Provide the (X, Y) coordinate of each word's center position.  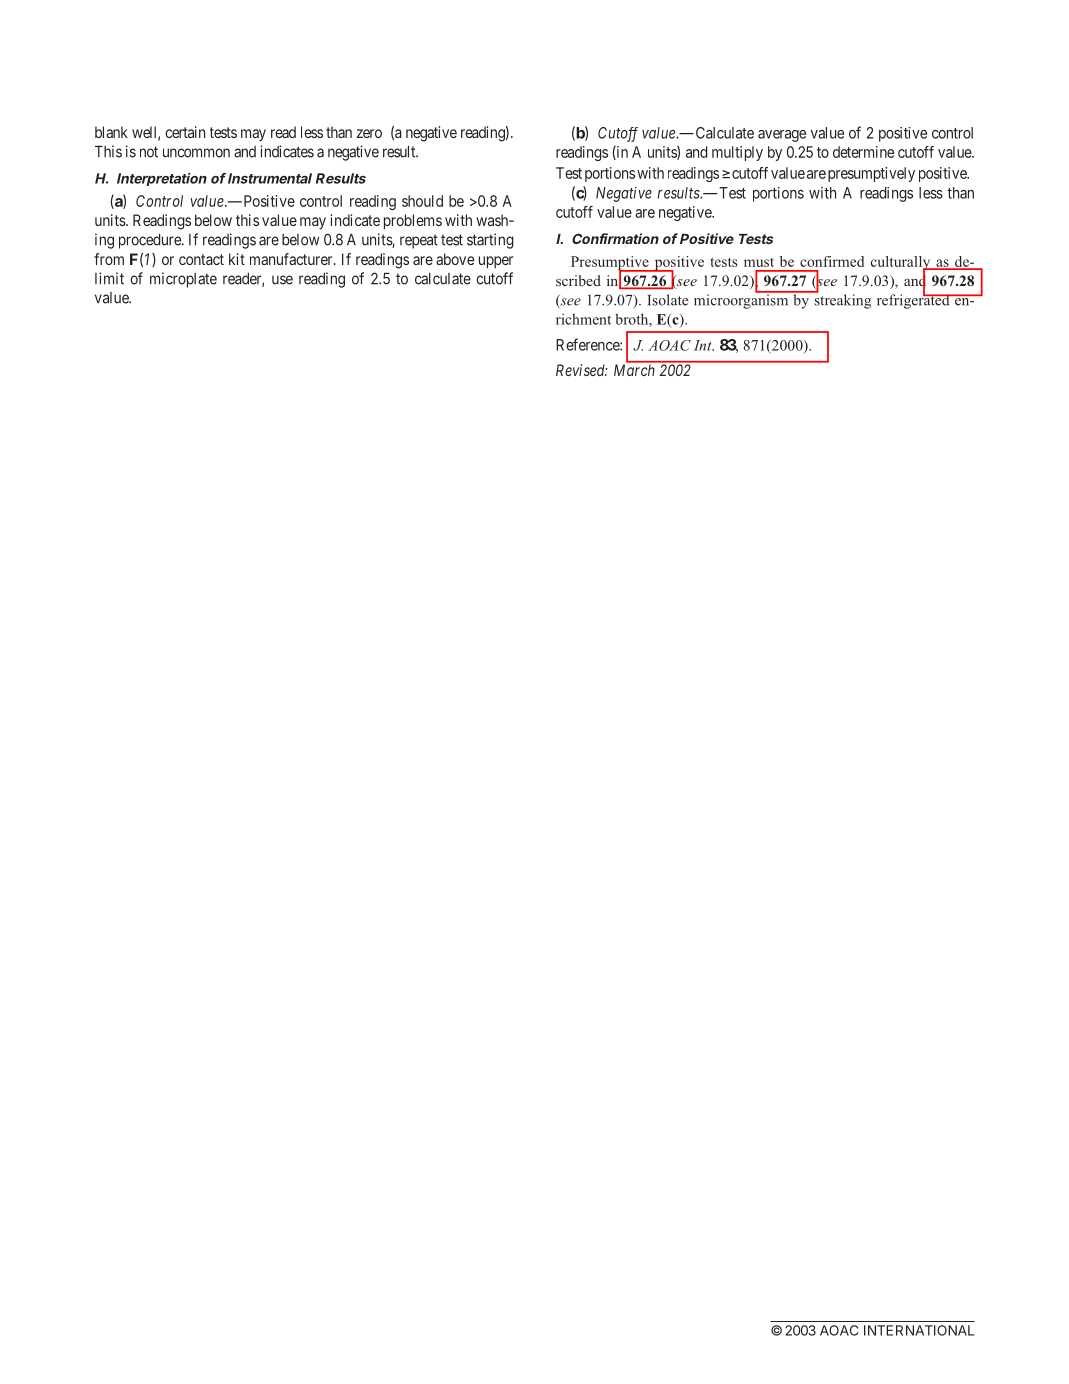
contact (201, 259)
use (282, 280)
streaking (841, 300)
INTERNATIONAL (919, 1330)
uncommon (196, 153)
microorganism (742, 300)
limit (109, 278)
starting (490, 241)
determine (863, 152)
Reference (588, 344)
